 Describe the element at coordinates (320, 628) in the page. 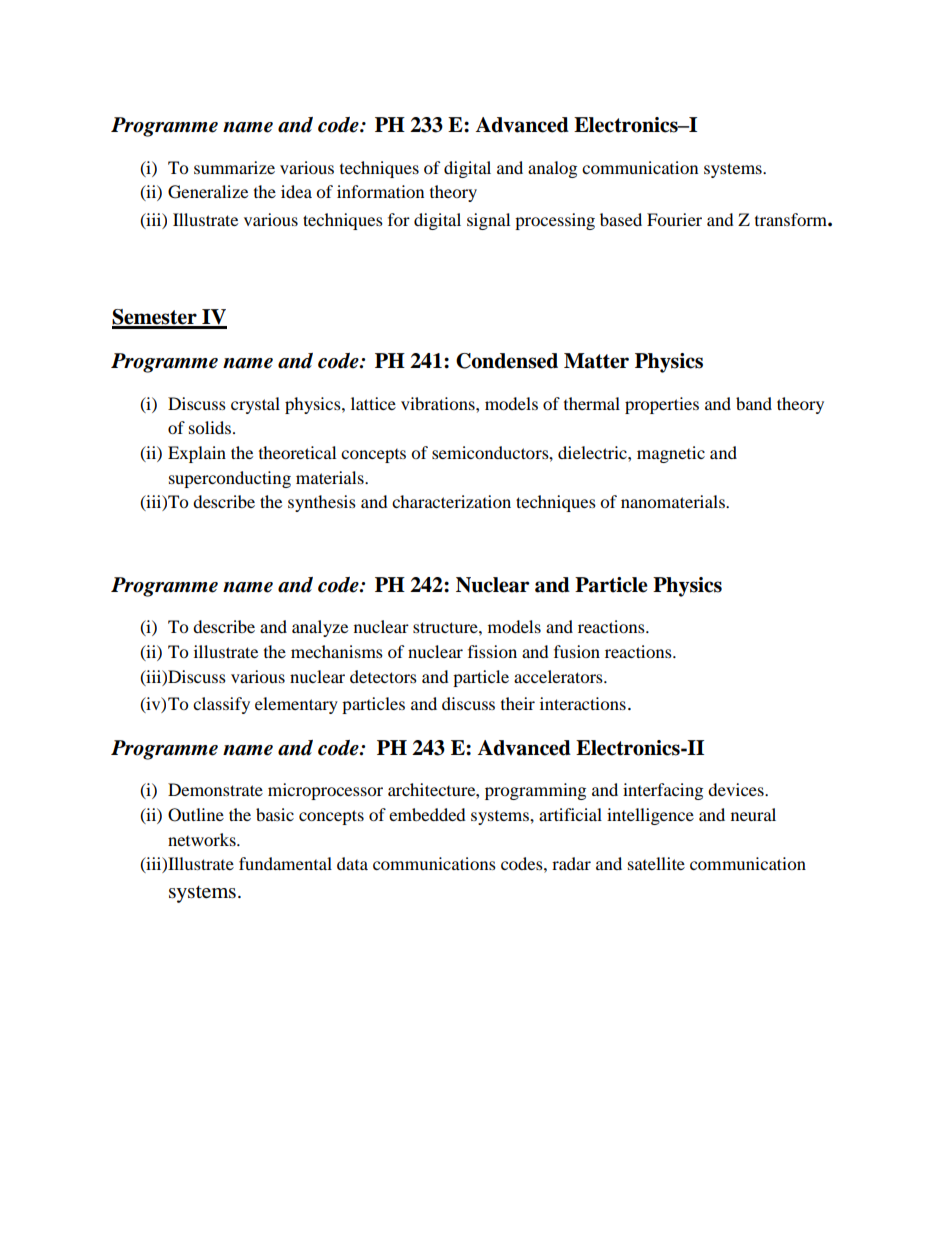

I see `analyze` at that location.
